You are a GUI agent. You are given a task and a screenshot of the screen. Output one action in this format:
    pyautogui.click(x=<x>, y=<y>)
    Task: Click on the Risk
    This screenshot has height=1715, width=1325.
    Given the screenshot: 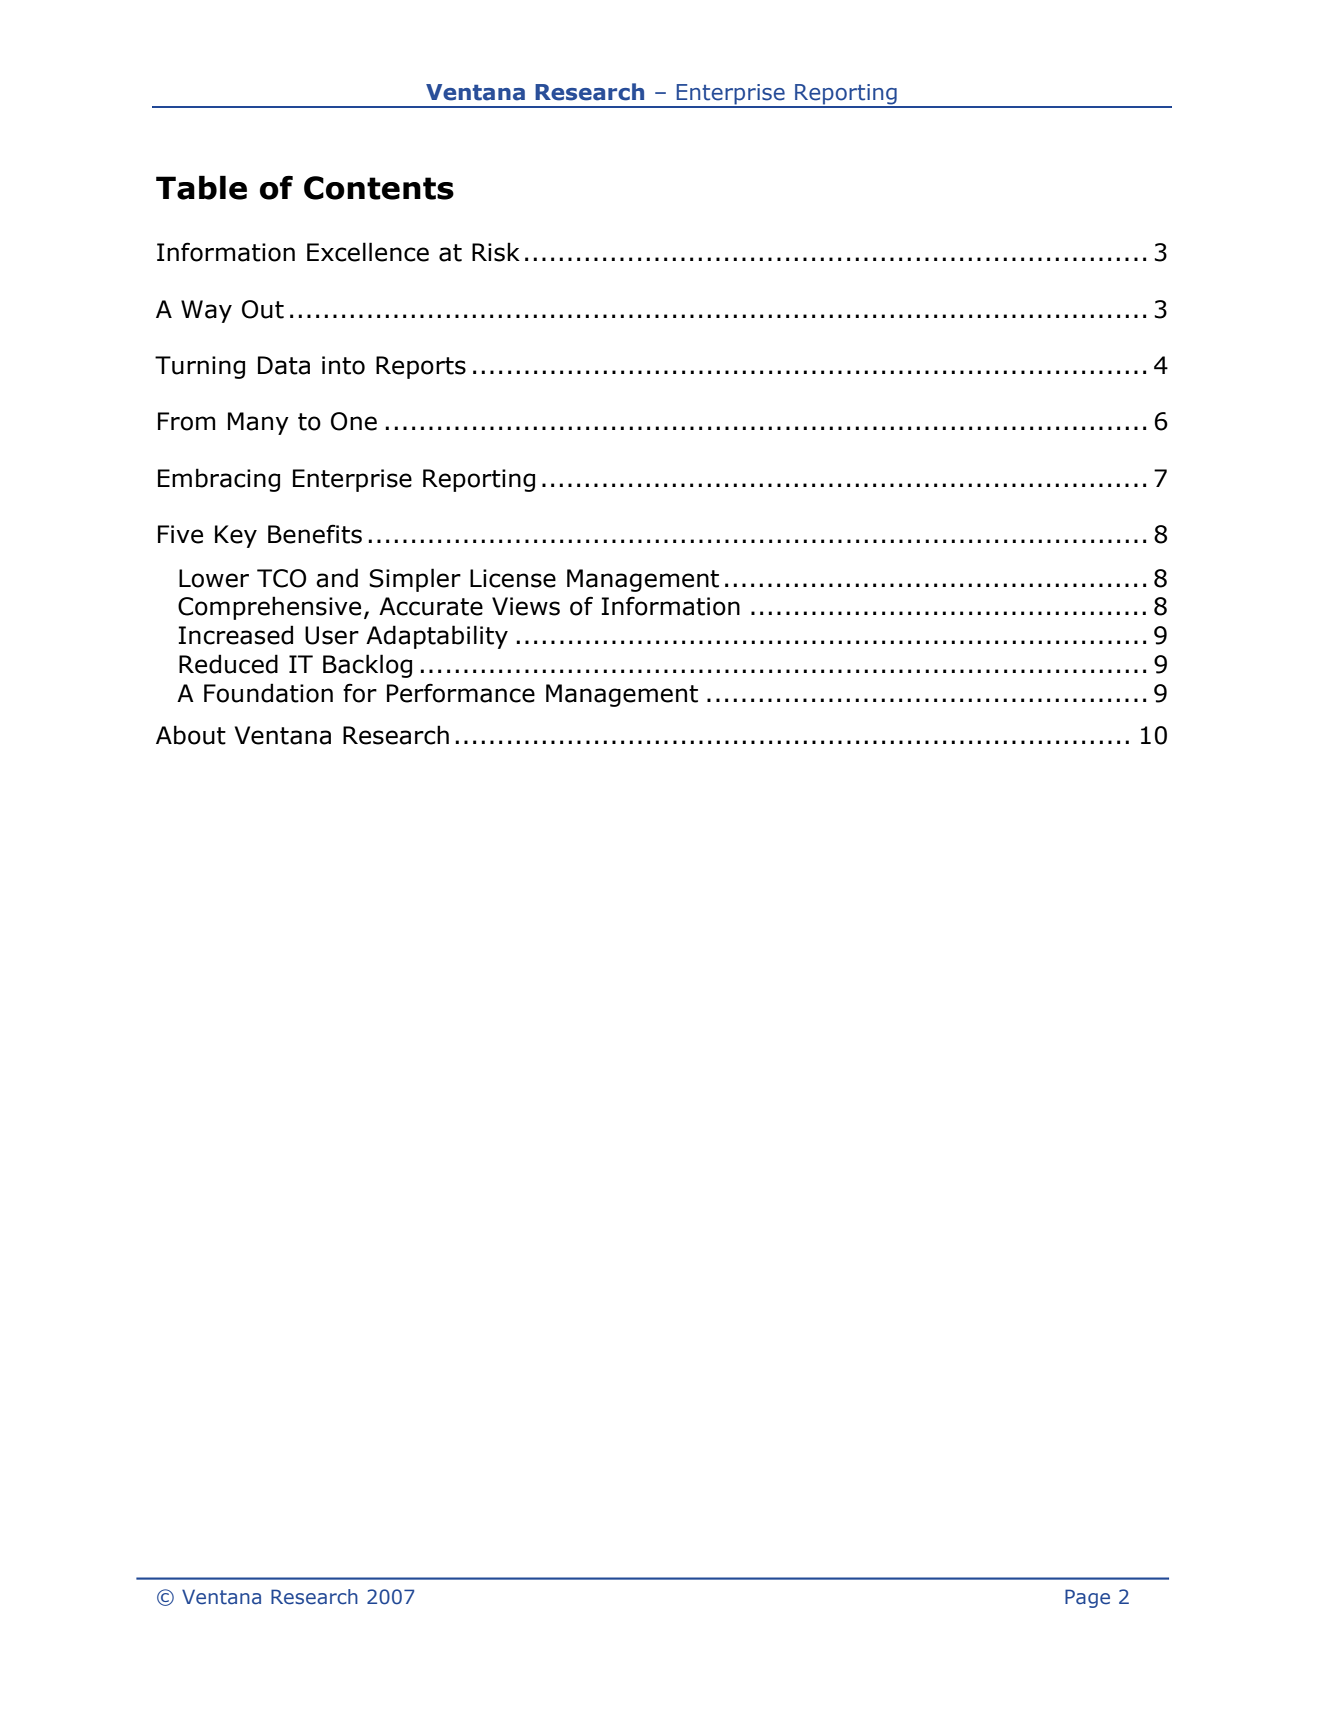 What is the action you would take?
    pyautogui.click(x=496, y=252)
